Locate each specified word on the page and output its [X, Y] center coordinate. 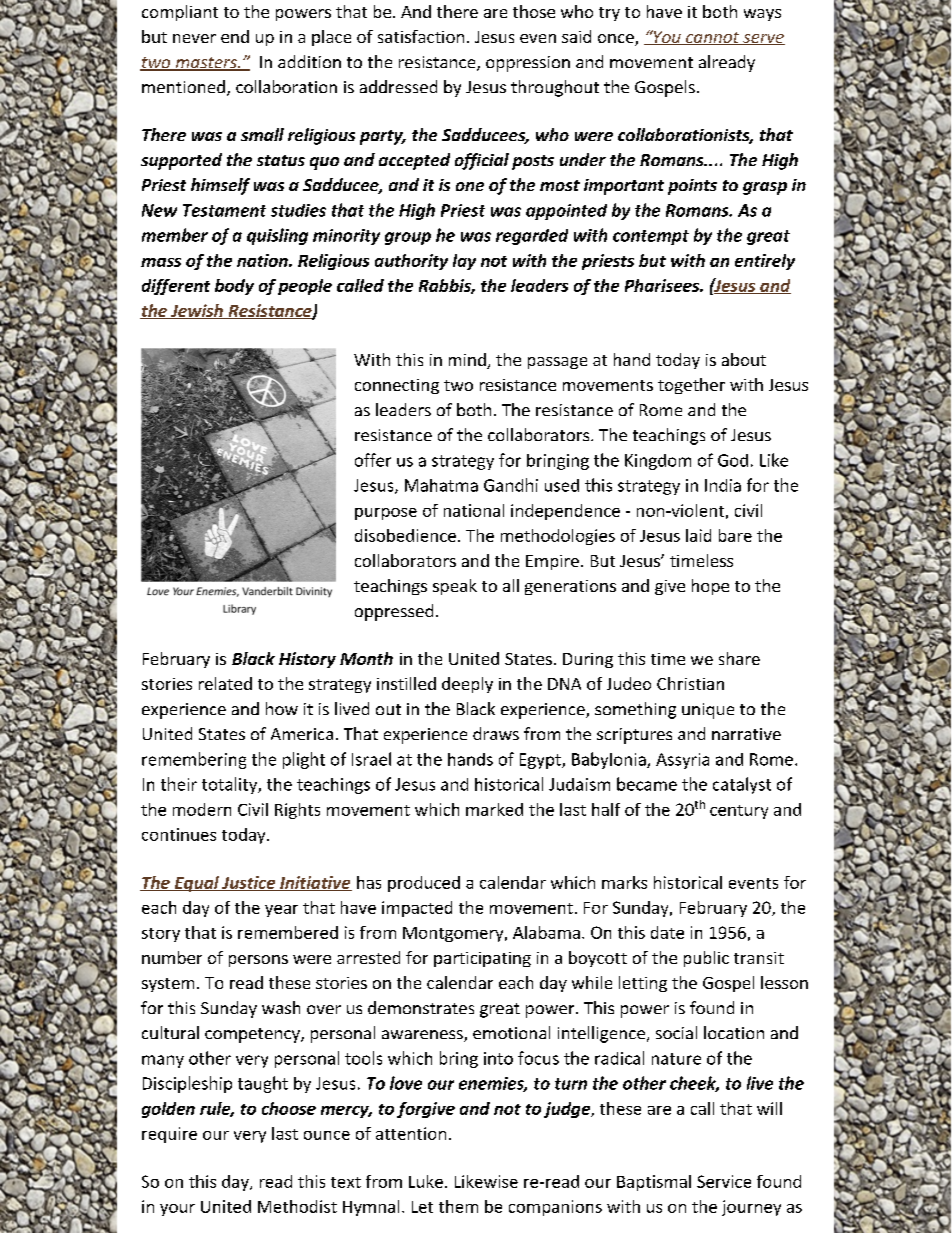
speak [455, 587]
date [667, 932]
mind [468, 361]
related [225, 683]
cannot [713, 38]
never [194, 38]
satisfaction [421, 36]
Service [724, 1181]
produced [424, 884]
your [177, 1210]
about [744, 359]
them [458, 1206]
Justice [248, 883]
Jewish [196, 311]
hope [710, 587]
